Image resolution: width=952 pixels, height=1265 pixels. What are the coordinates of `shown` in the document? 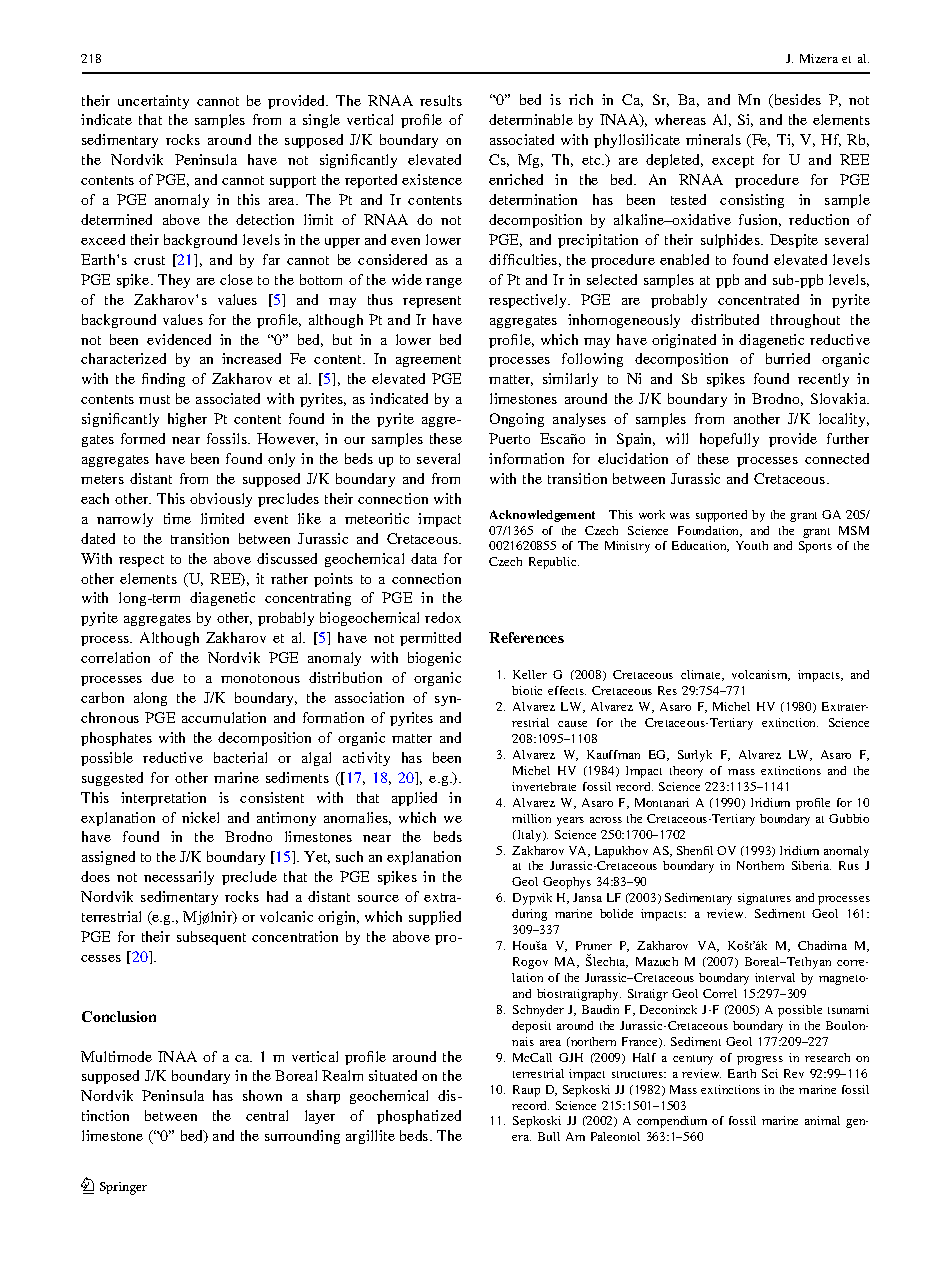 It's located at (262, 1095).
